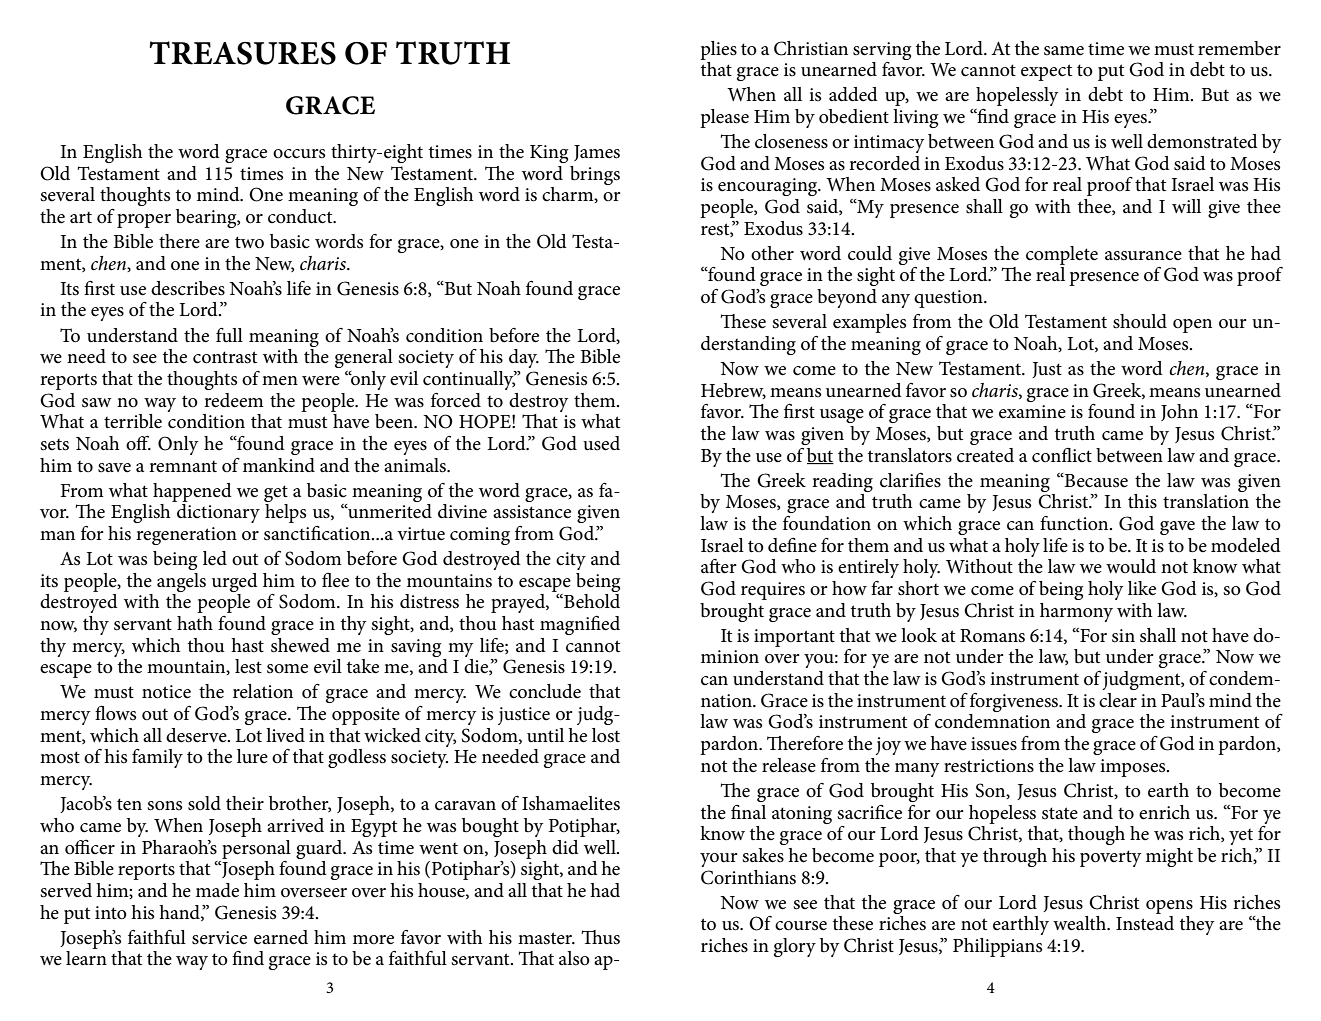 This page has height=1021, width=1321. What do you see at coordinates (1142, 501) in the page?
I see `this` at bounding box center [1142, 501].
